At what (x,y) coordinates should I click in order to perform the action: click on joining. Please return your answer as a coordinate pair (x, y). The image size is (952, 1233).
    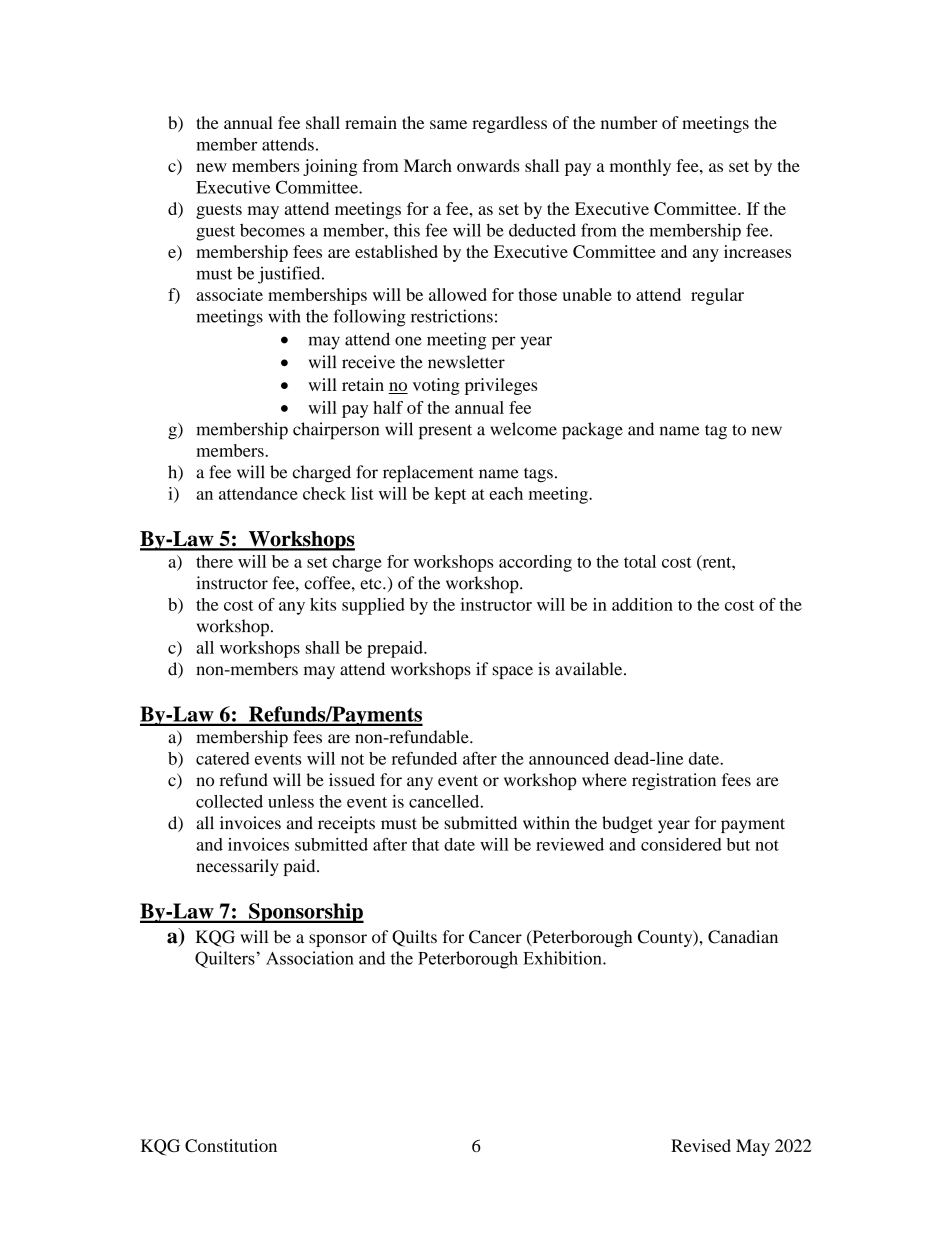
    Looking at the image, I should click on (330, 167).
